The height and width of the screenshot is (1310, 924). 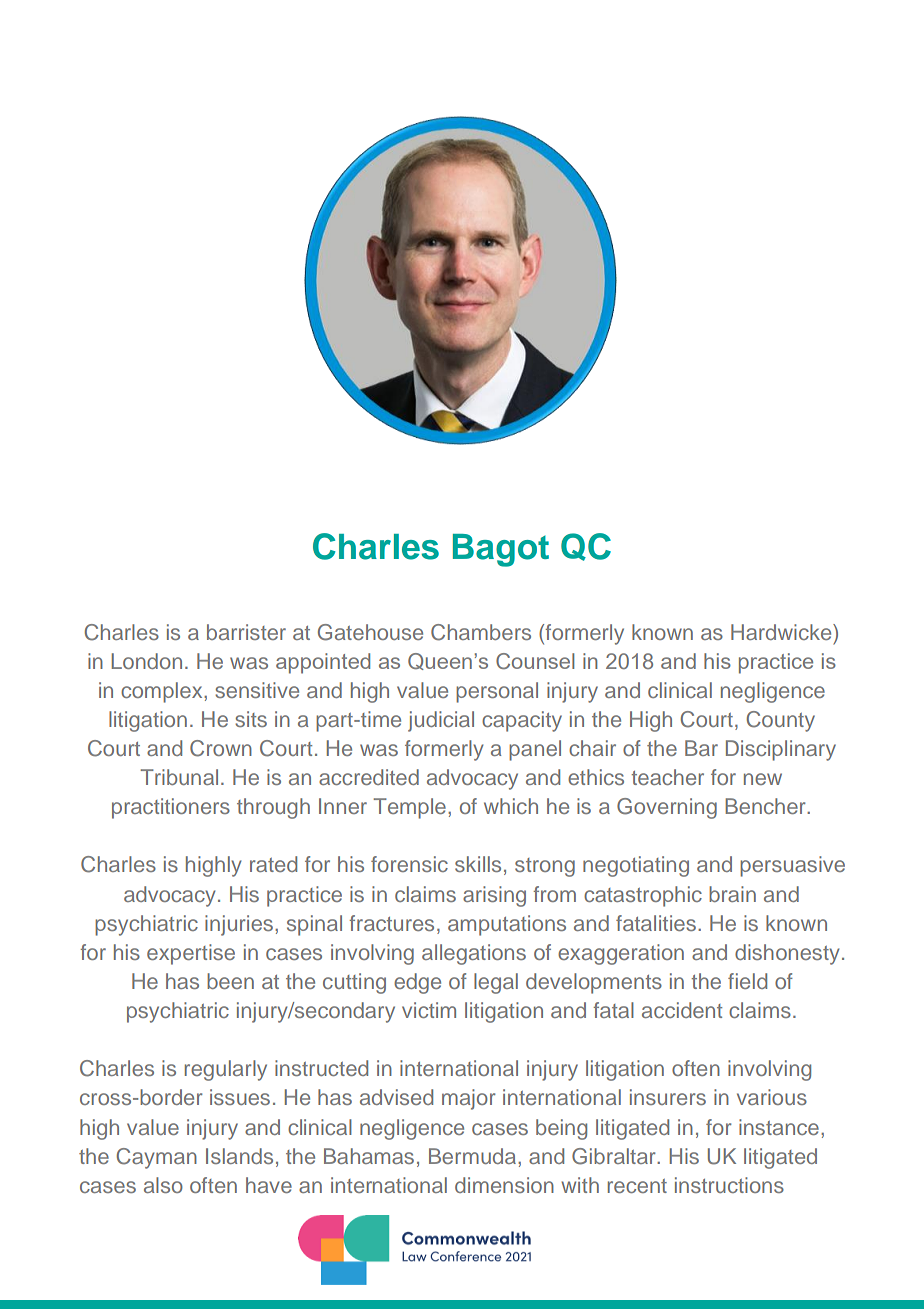 What do you see at coordinates (732, 894) in the screenshot?
I see `brain` at bounding box center [732, 894].
